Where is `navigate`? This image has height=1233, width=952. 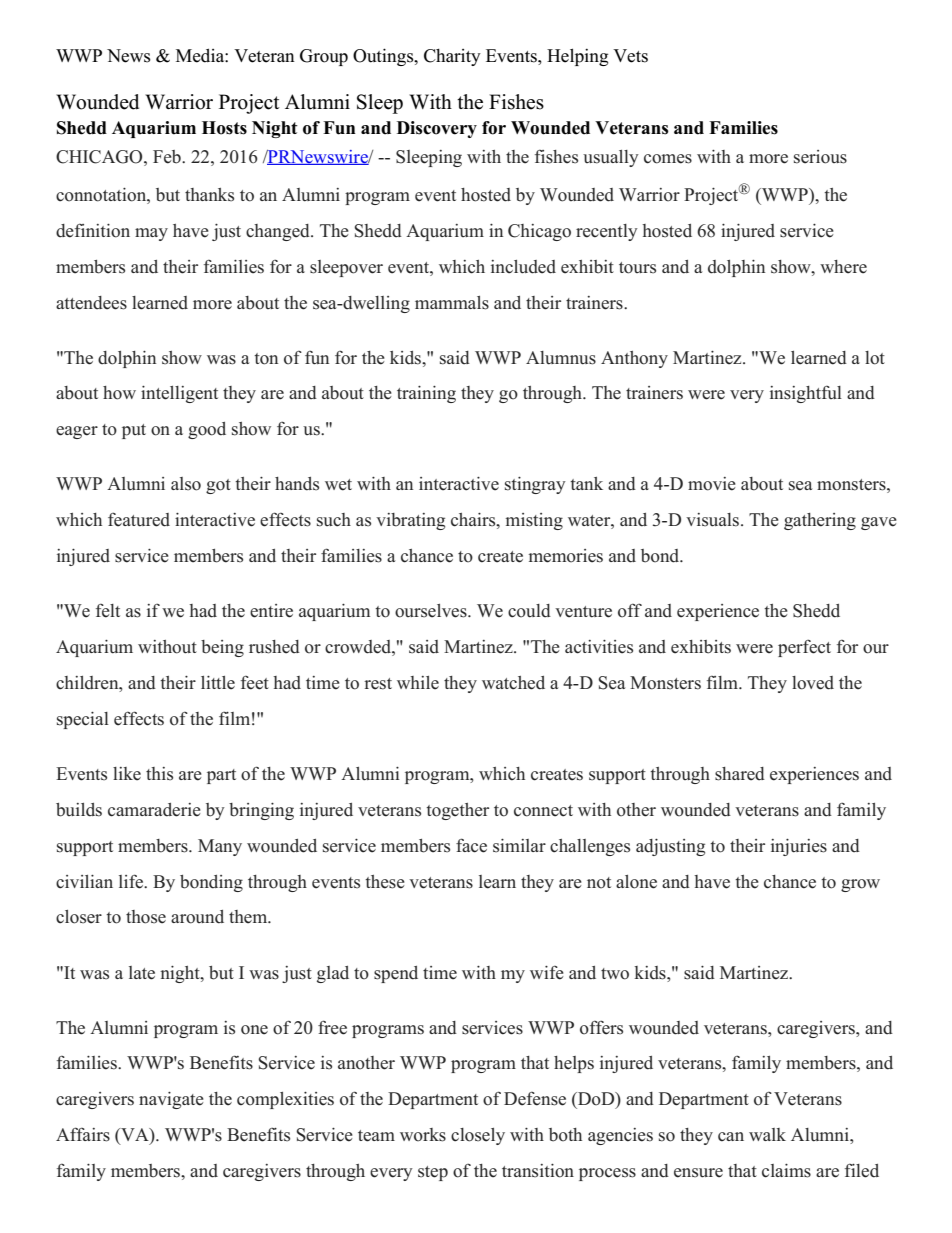 navigate is located at coordinates (171, 1100).
